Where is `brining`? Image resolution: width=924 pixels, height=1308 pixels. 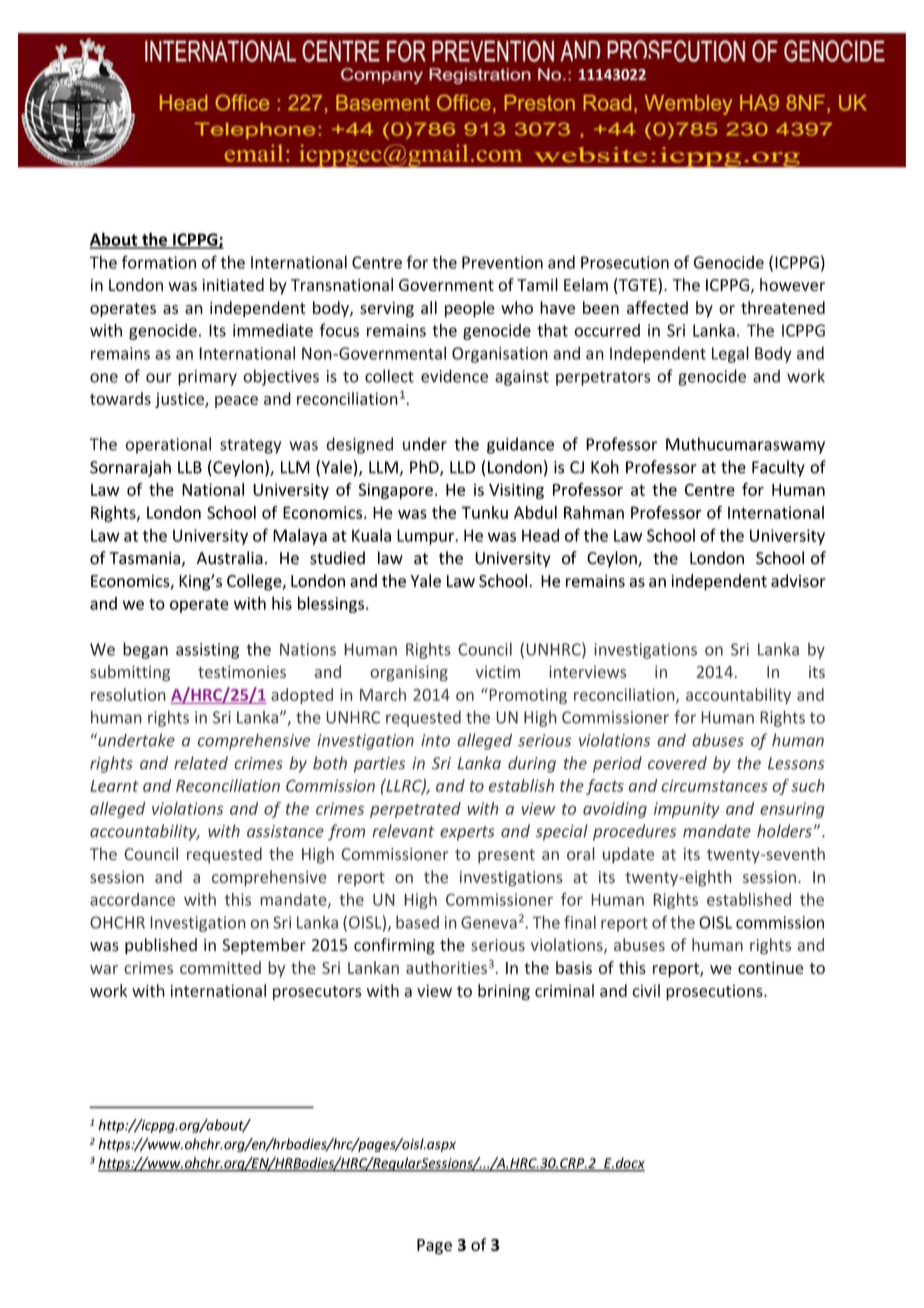 brining is located at coordinates (504, 992).
